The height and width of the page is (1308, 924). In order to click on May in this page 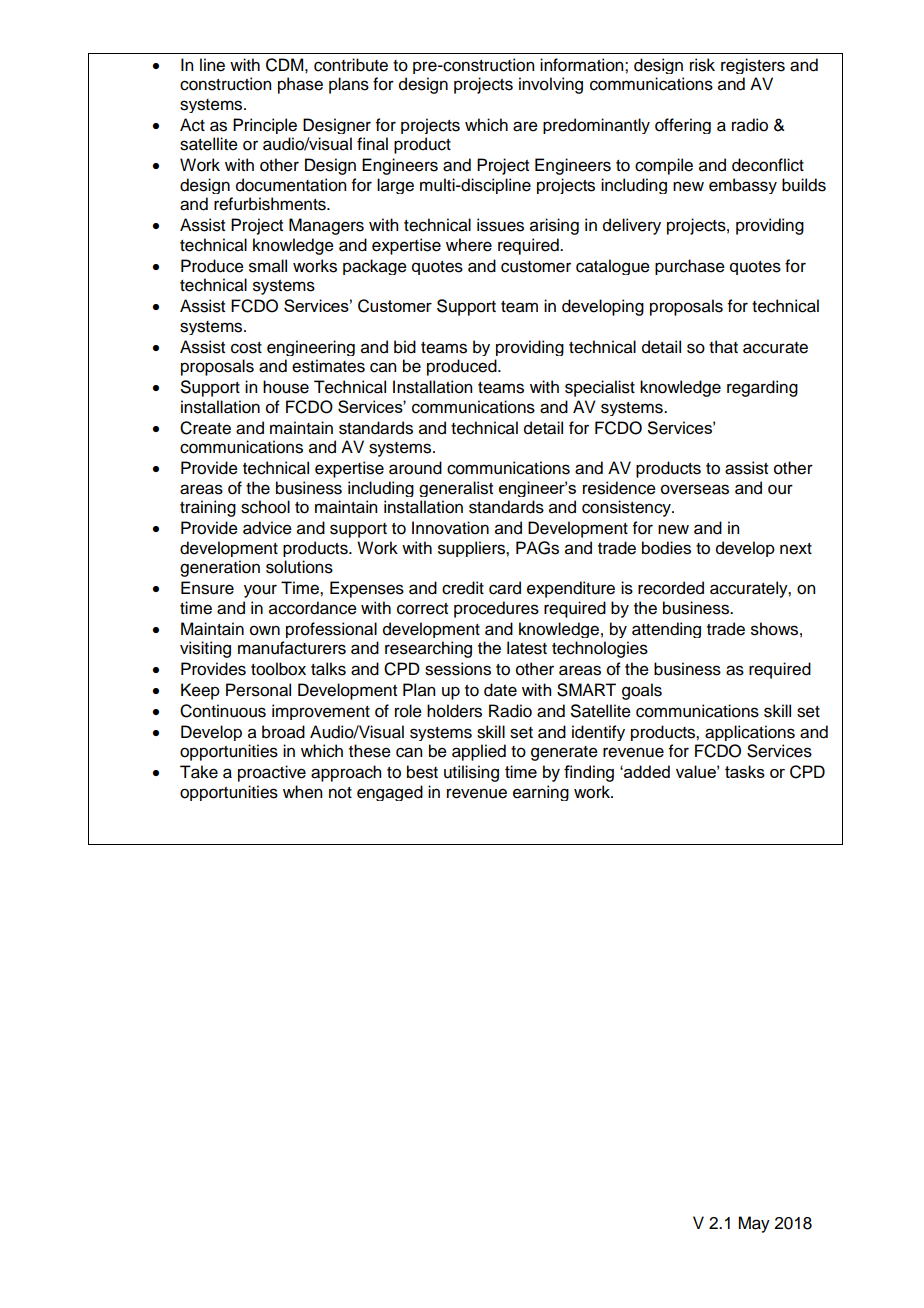, I will do `click(754, 1224)`.
